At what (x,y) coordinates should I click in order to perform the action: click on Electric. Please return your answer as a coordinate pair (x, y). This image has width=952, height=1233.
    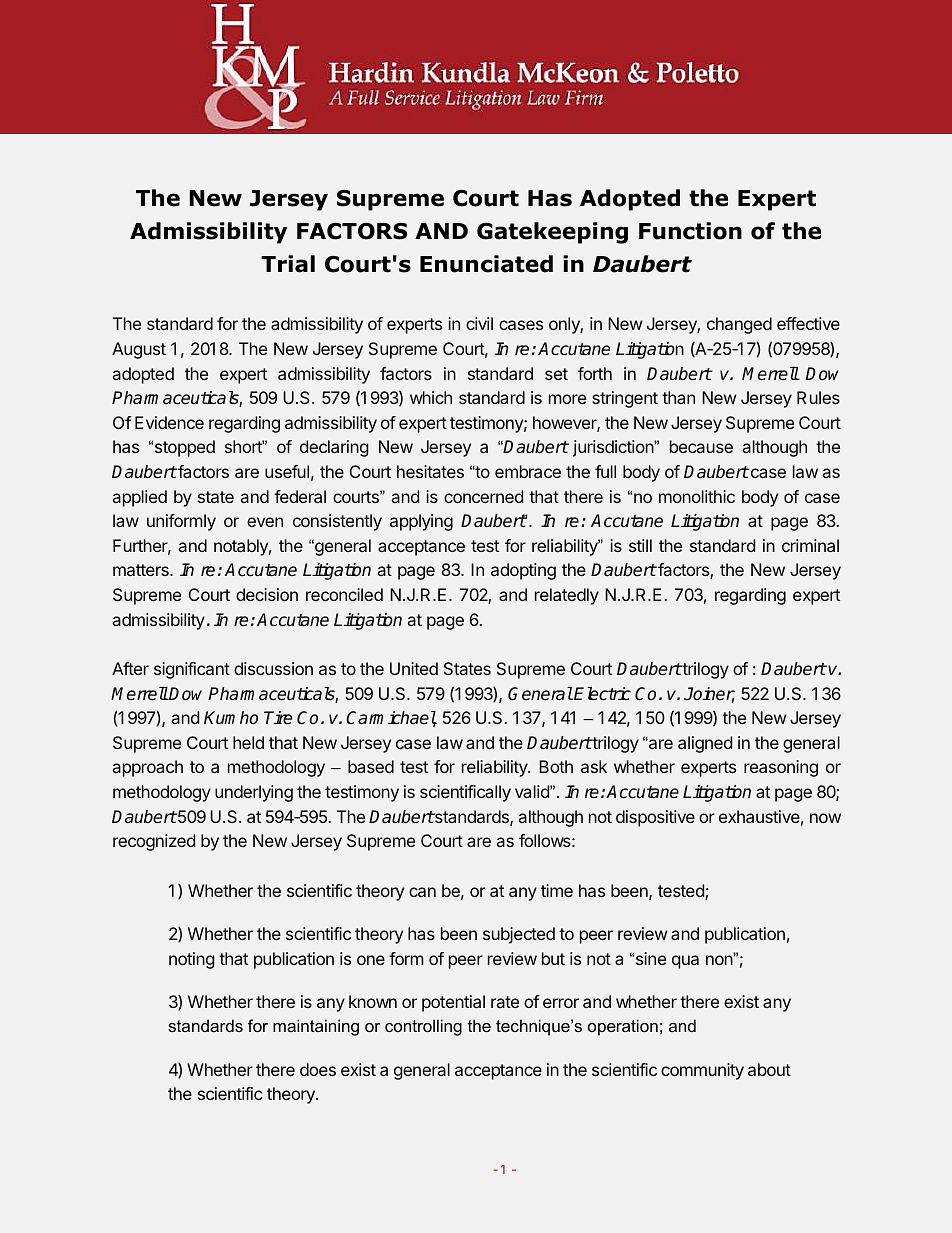
    Looking at the image, I should click on (602, 694).
